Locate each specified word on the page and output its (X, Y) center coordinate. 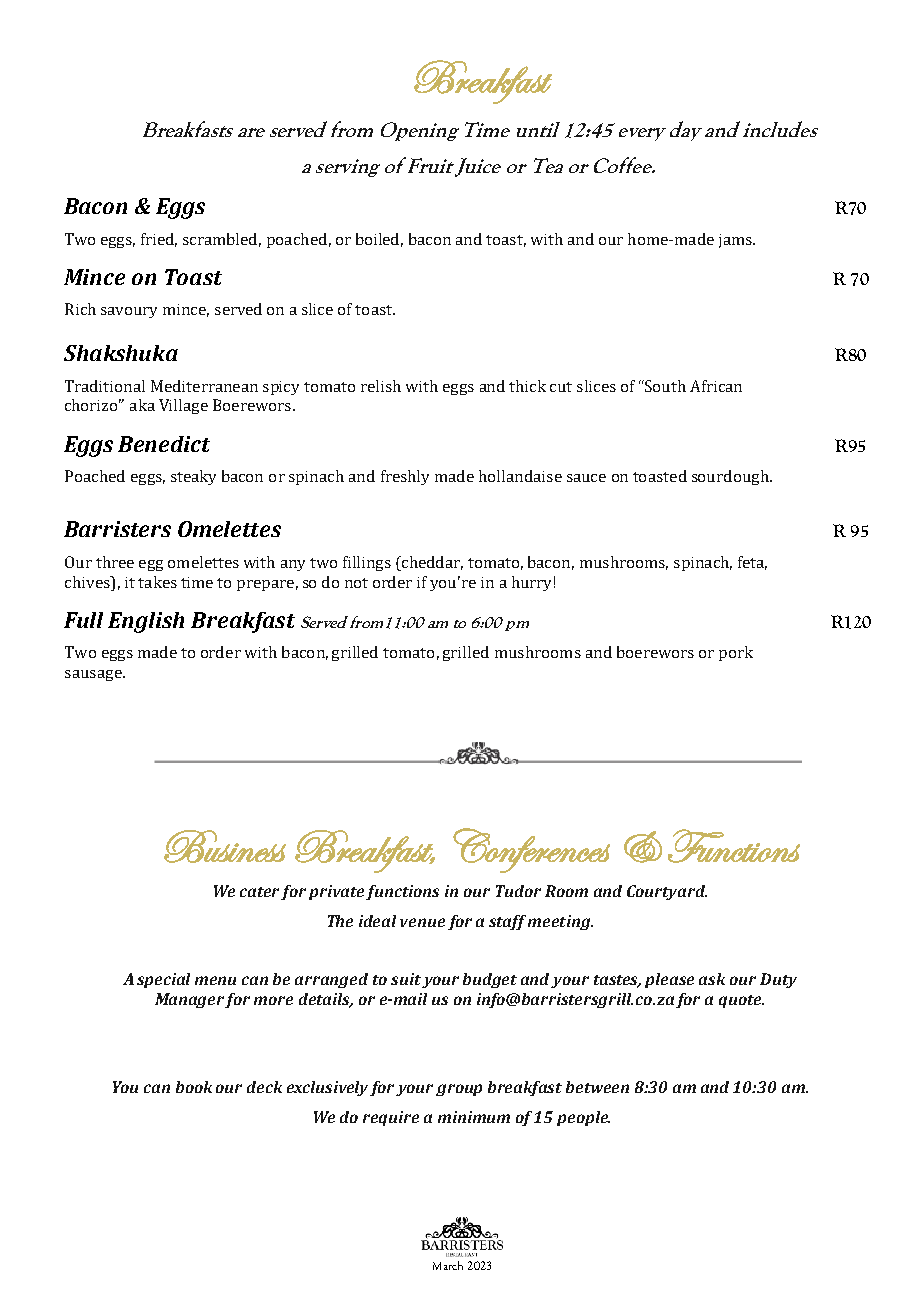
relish (381, 386)
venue (422, 922)
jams (736, 241)
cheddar (431, 563)
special (163, 980)
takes (157, 582)
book (194, 1087)
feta (752, 563)
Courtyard (667, 892)
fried (159, 240)
